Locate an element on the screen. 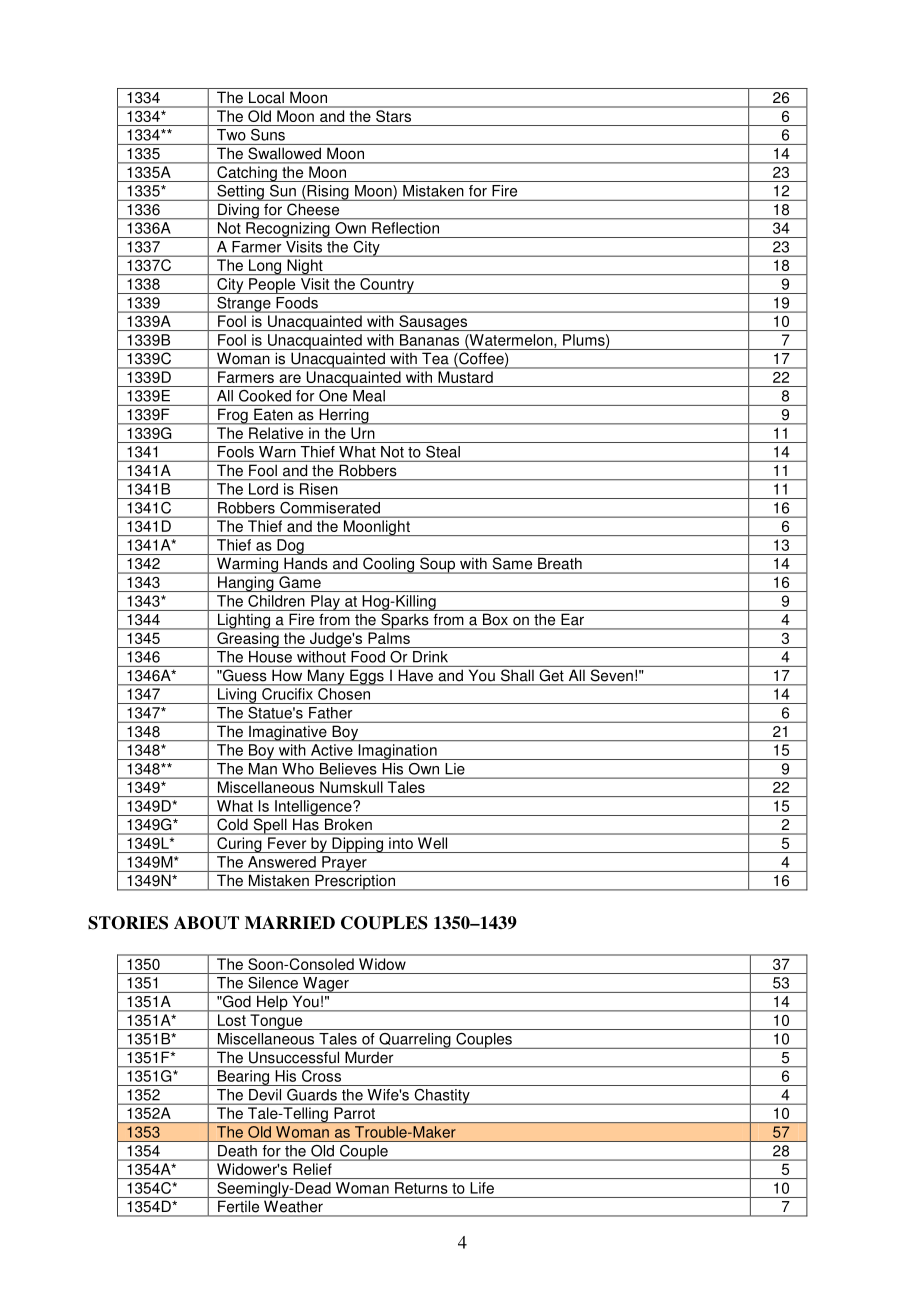 The height and width of the screenshot is (1308, 924). Soup is located at coordinates (438, 565).
